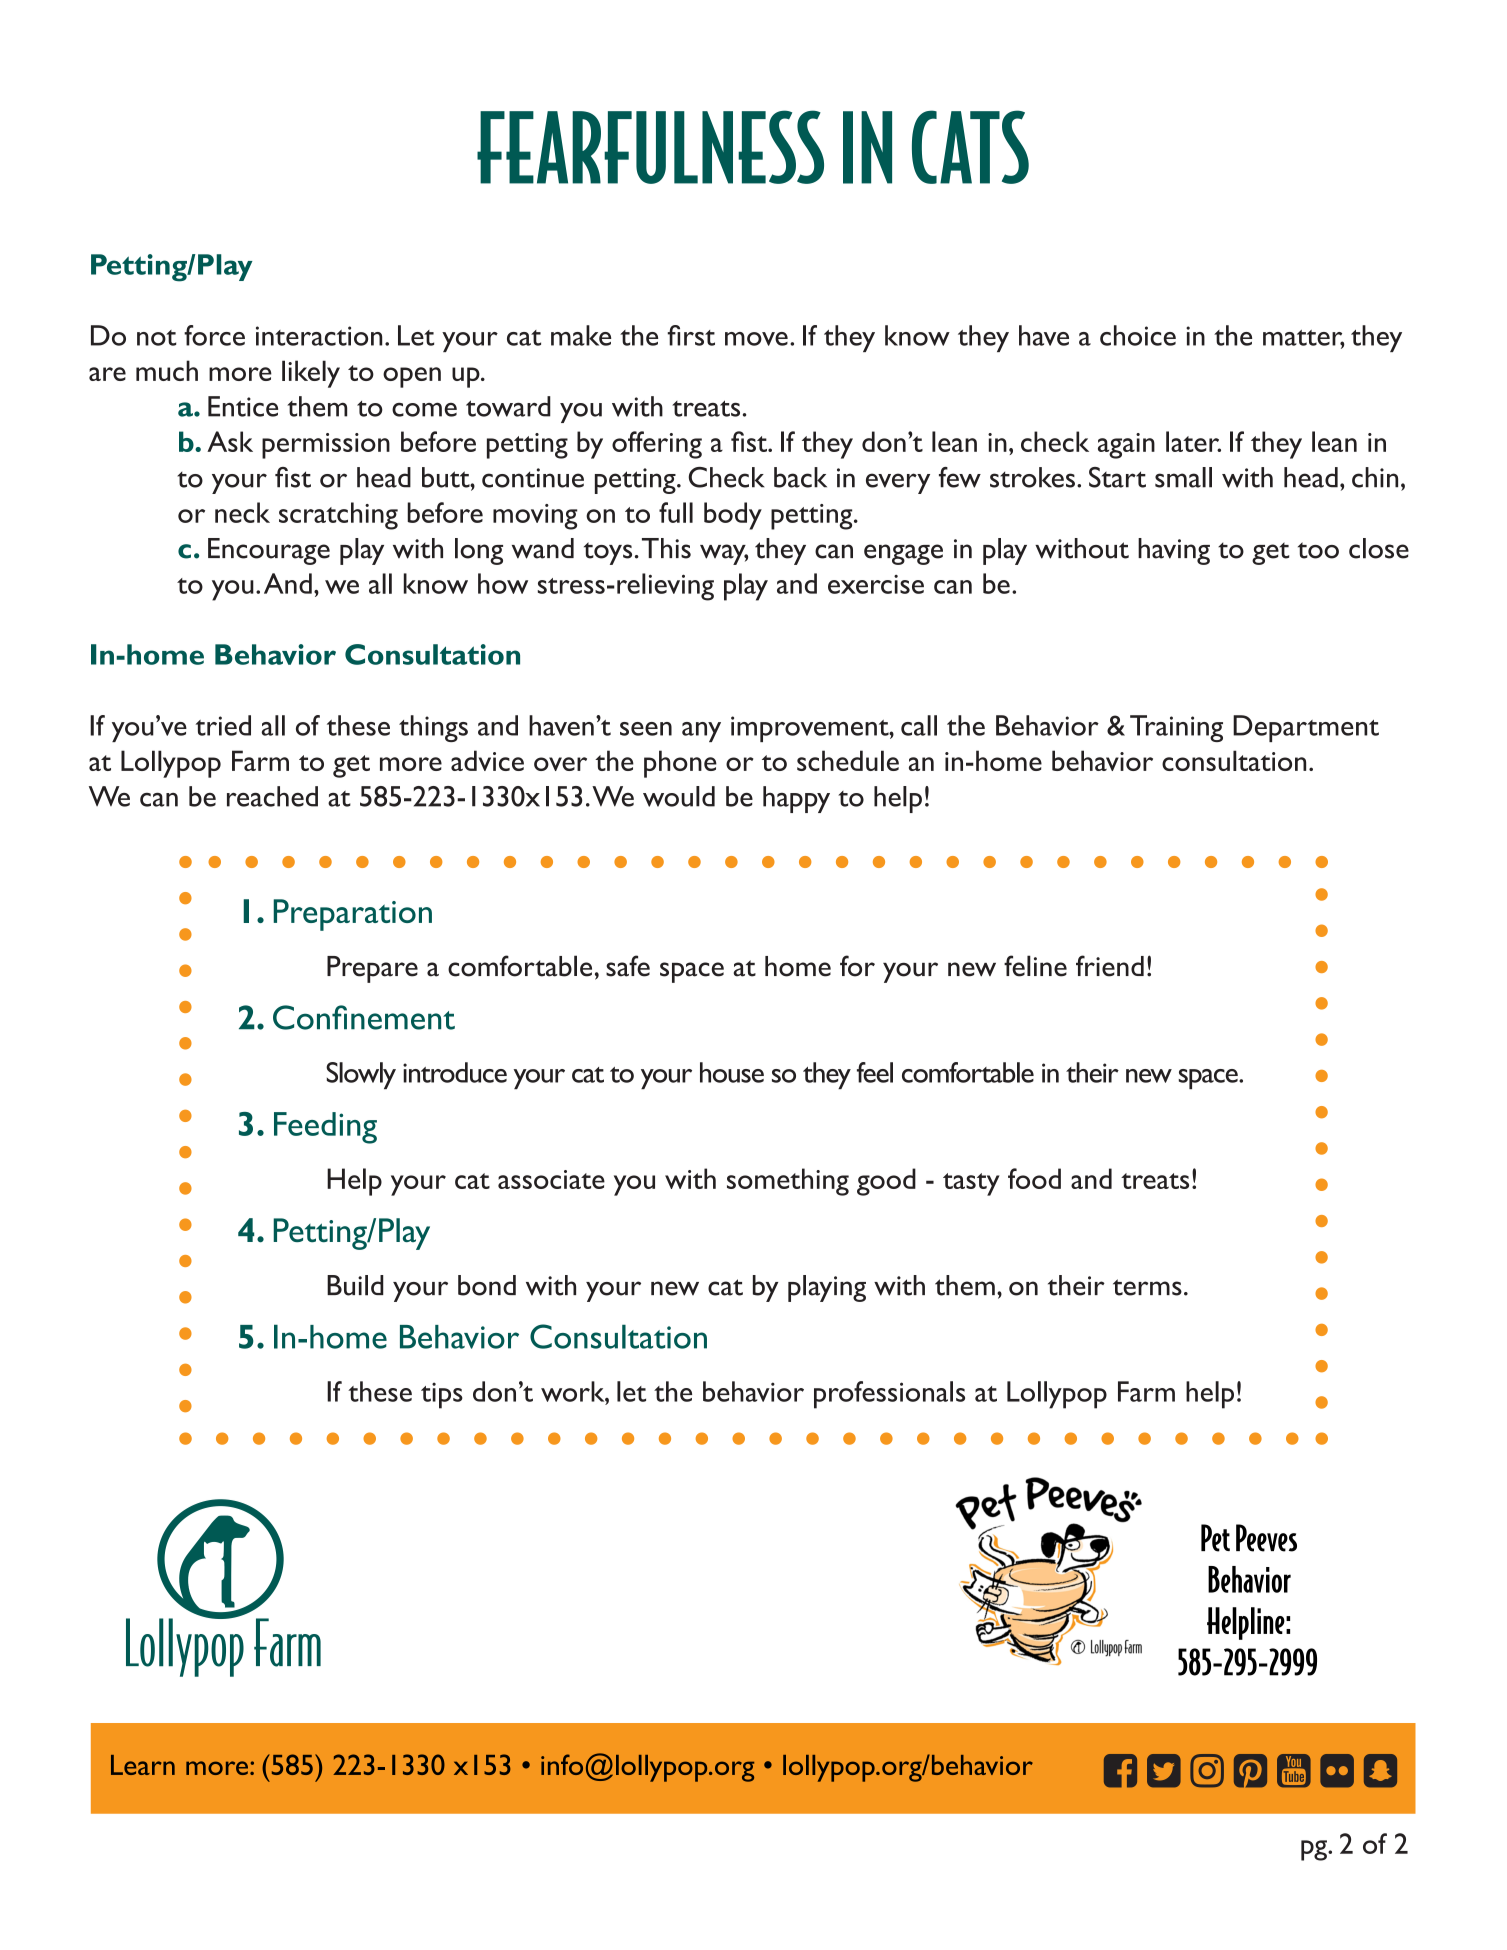  Describe the element at coordinates (650, 147) in the page. I see `FEARFULNESS` at that location.
